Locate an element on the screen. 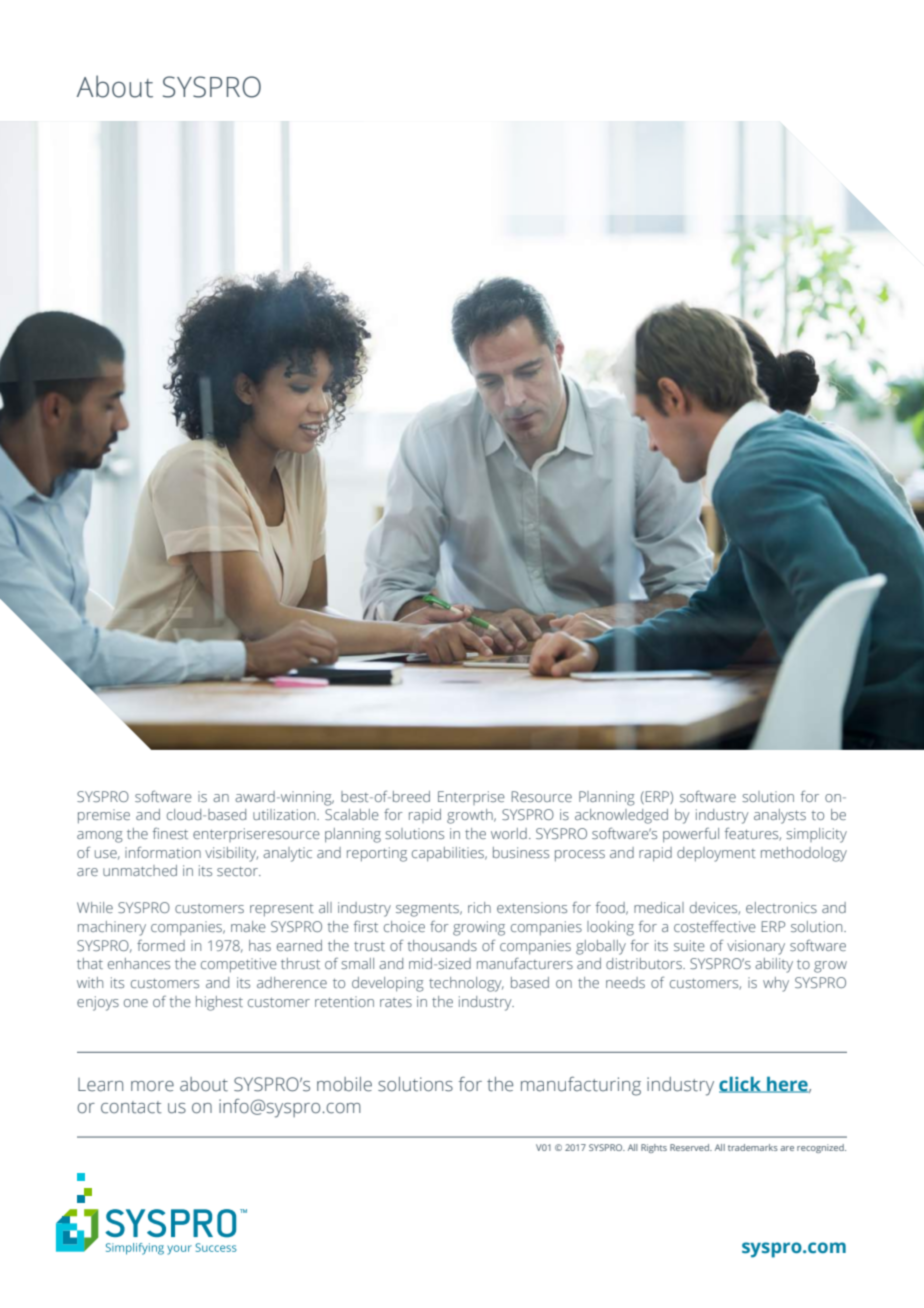 Image resolution: width=924 pixels, height=1308 pixels. rates is located at coordinates (396, 1002).
